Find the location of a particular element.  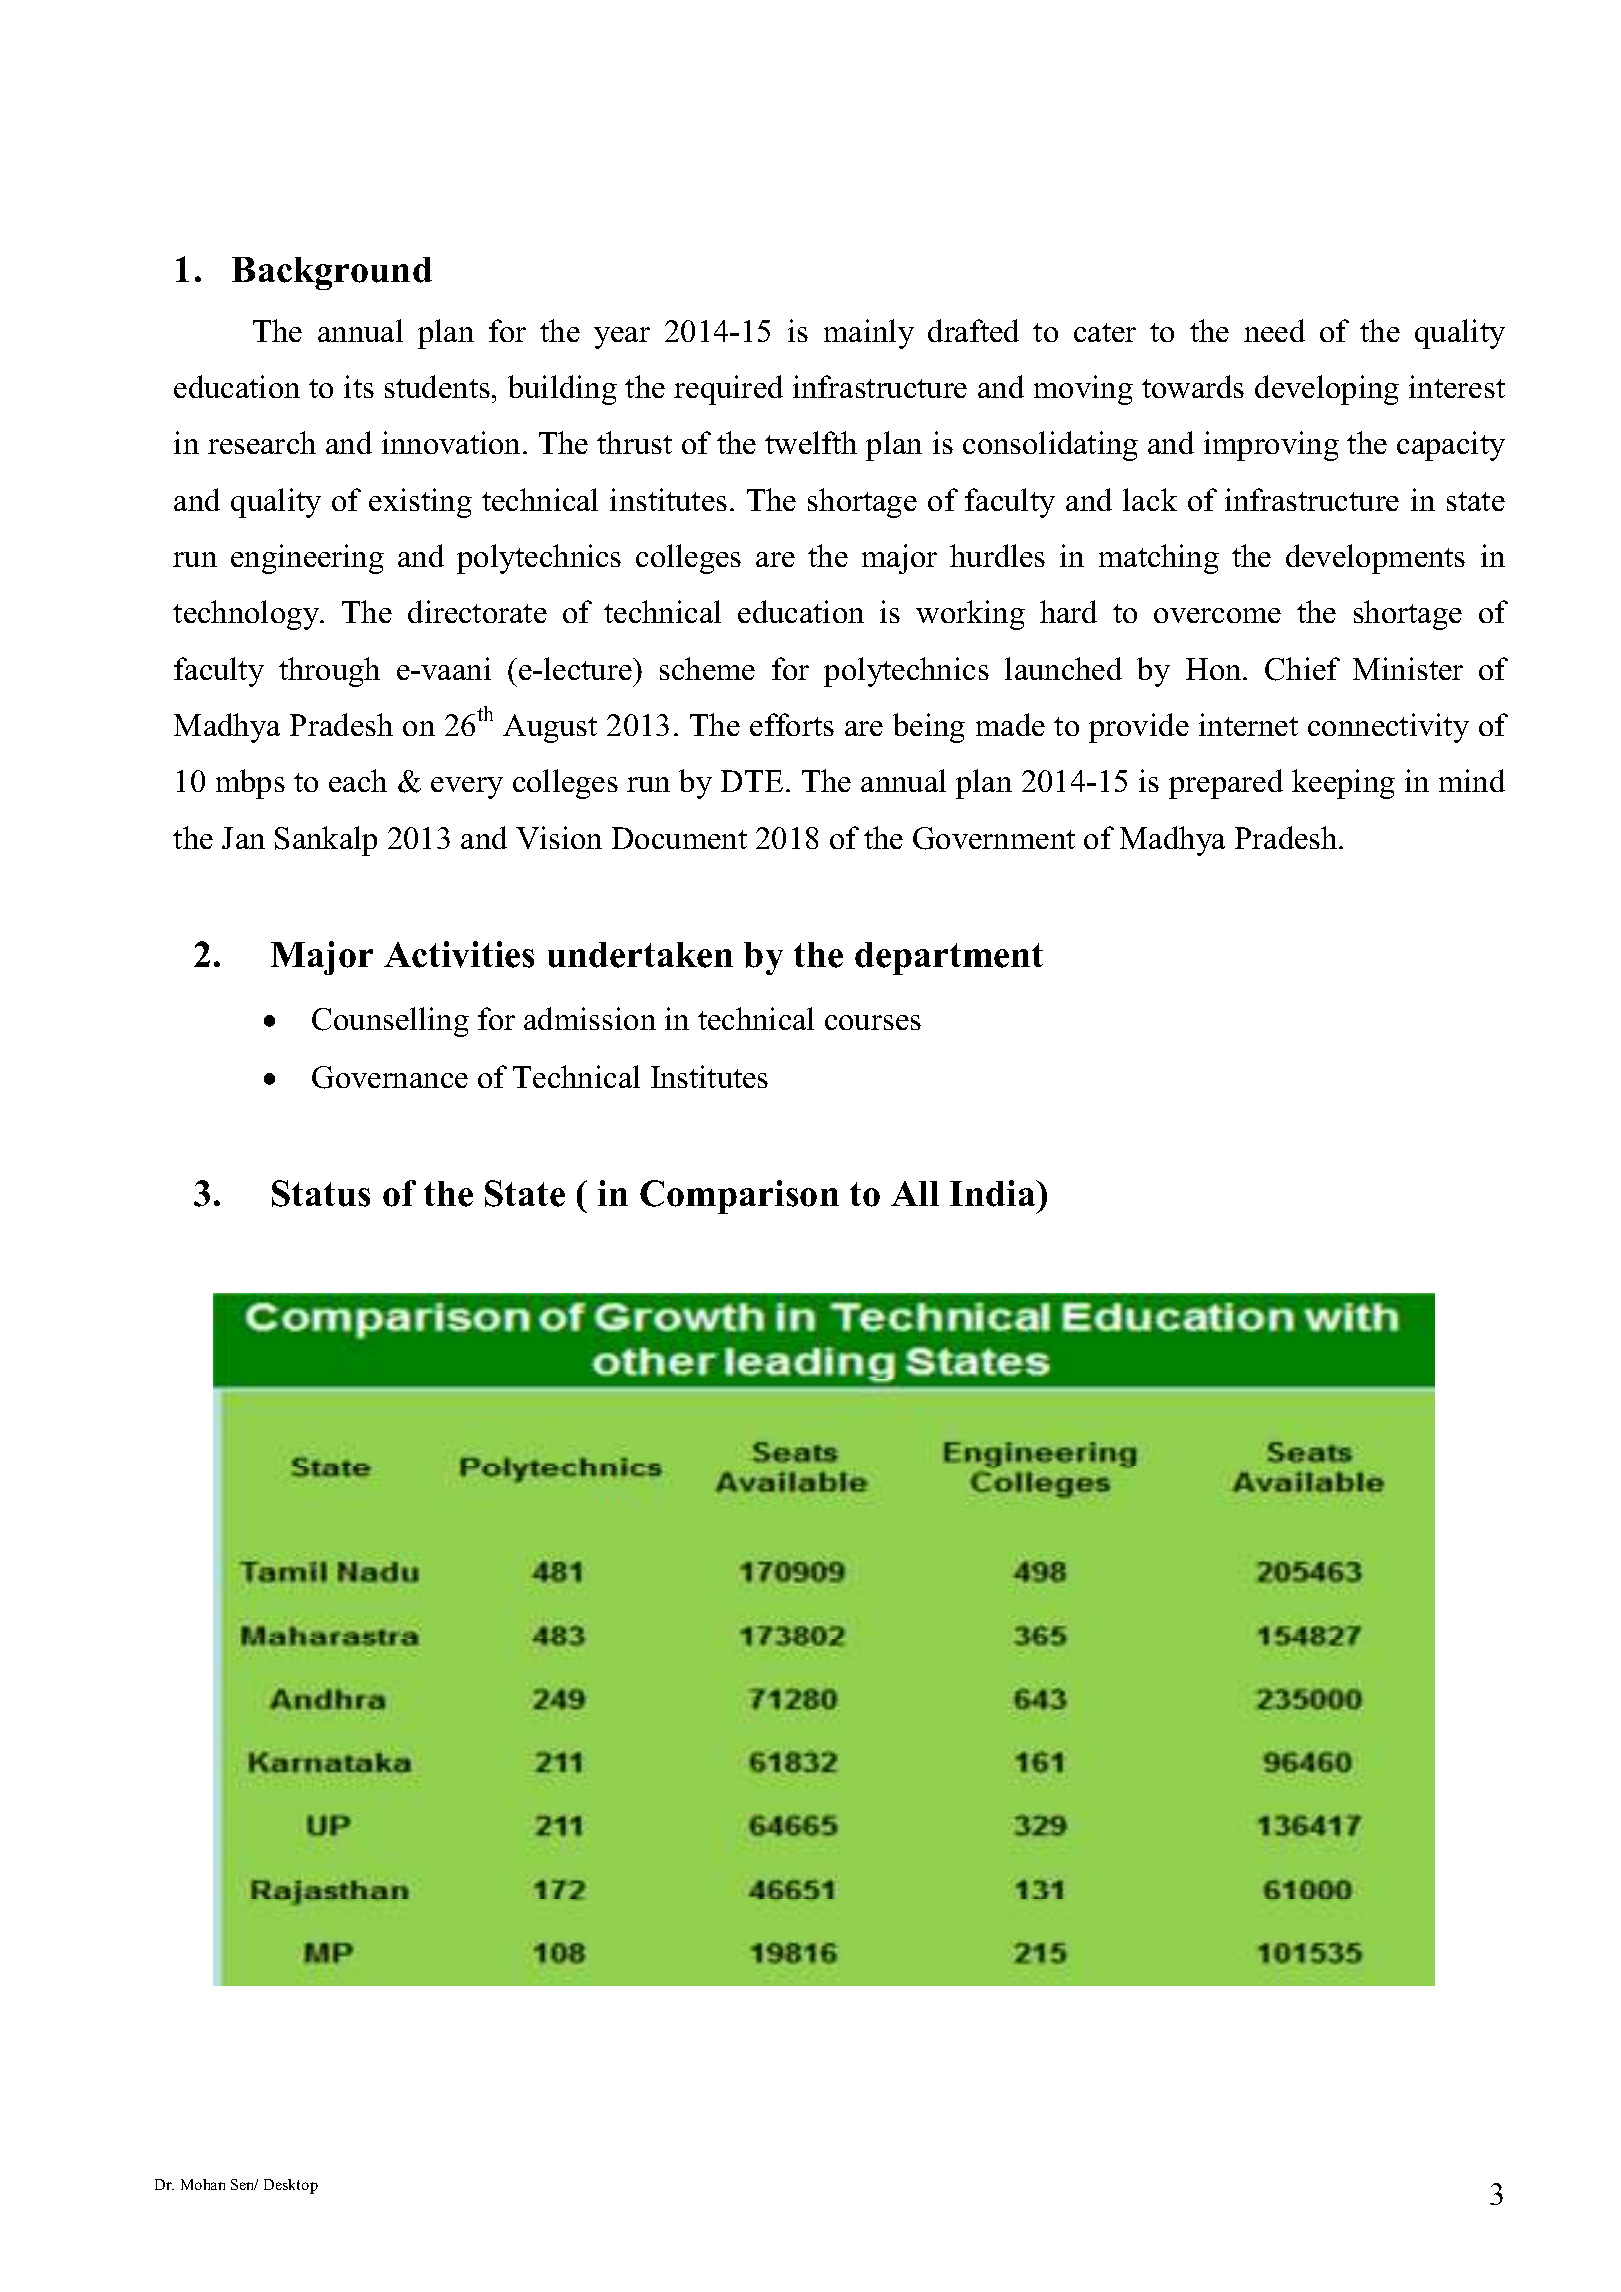

need is located at coordinates (1274, 330).
